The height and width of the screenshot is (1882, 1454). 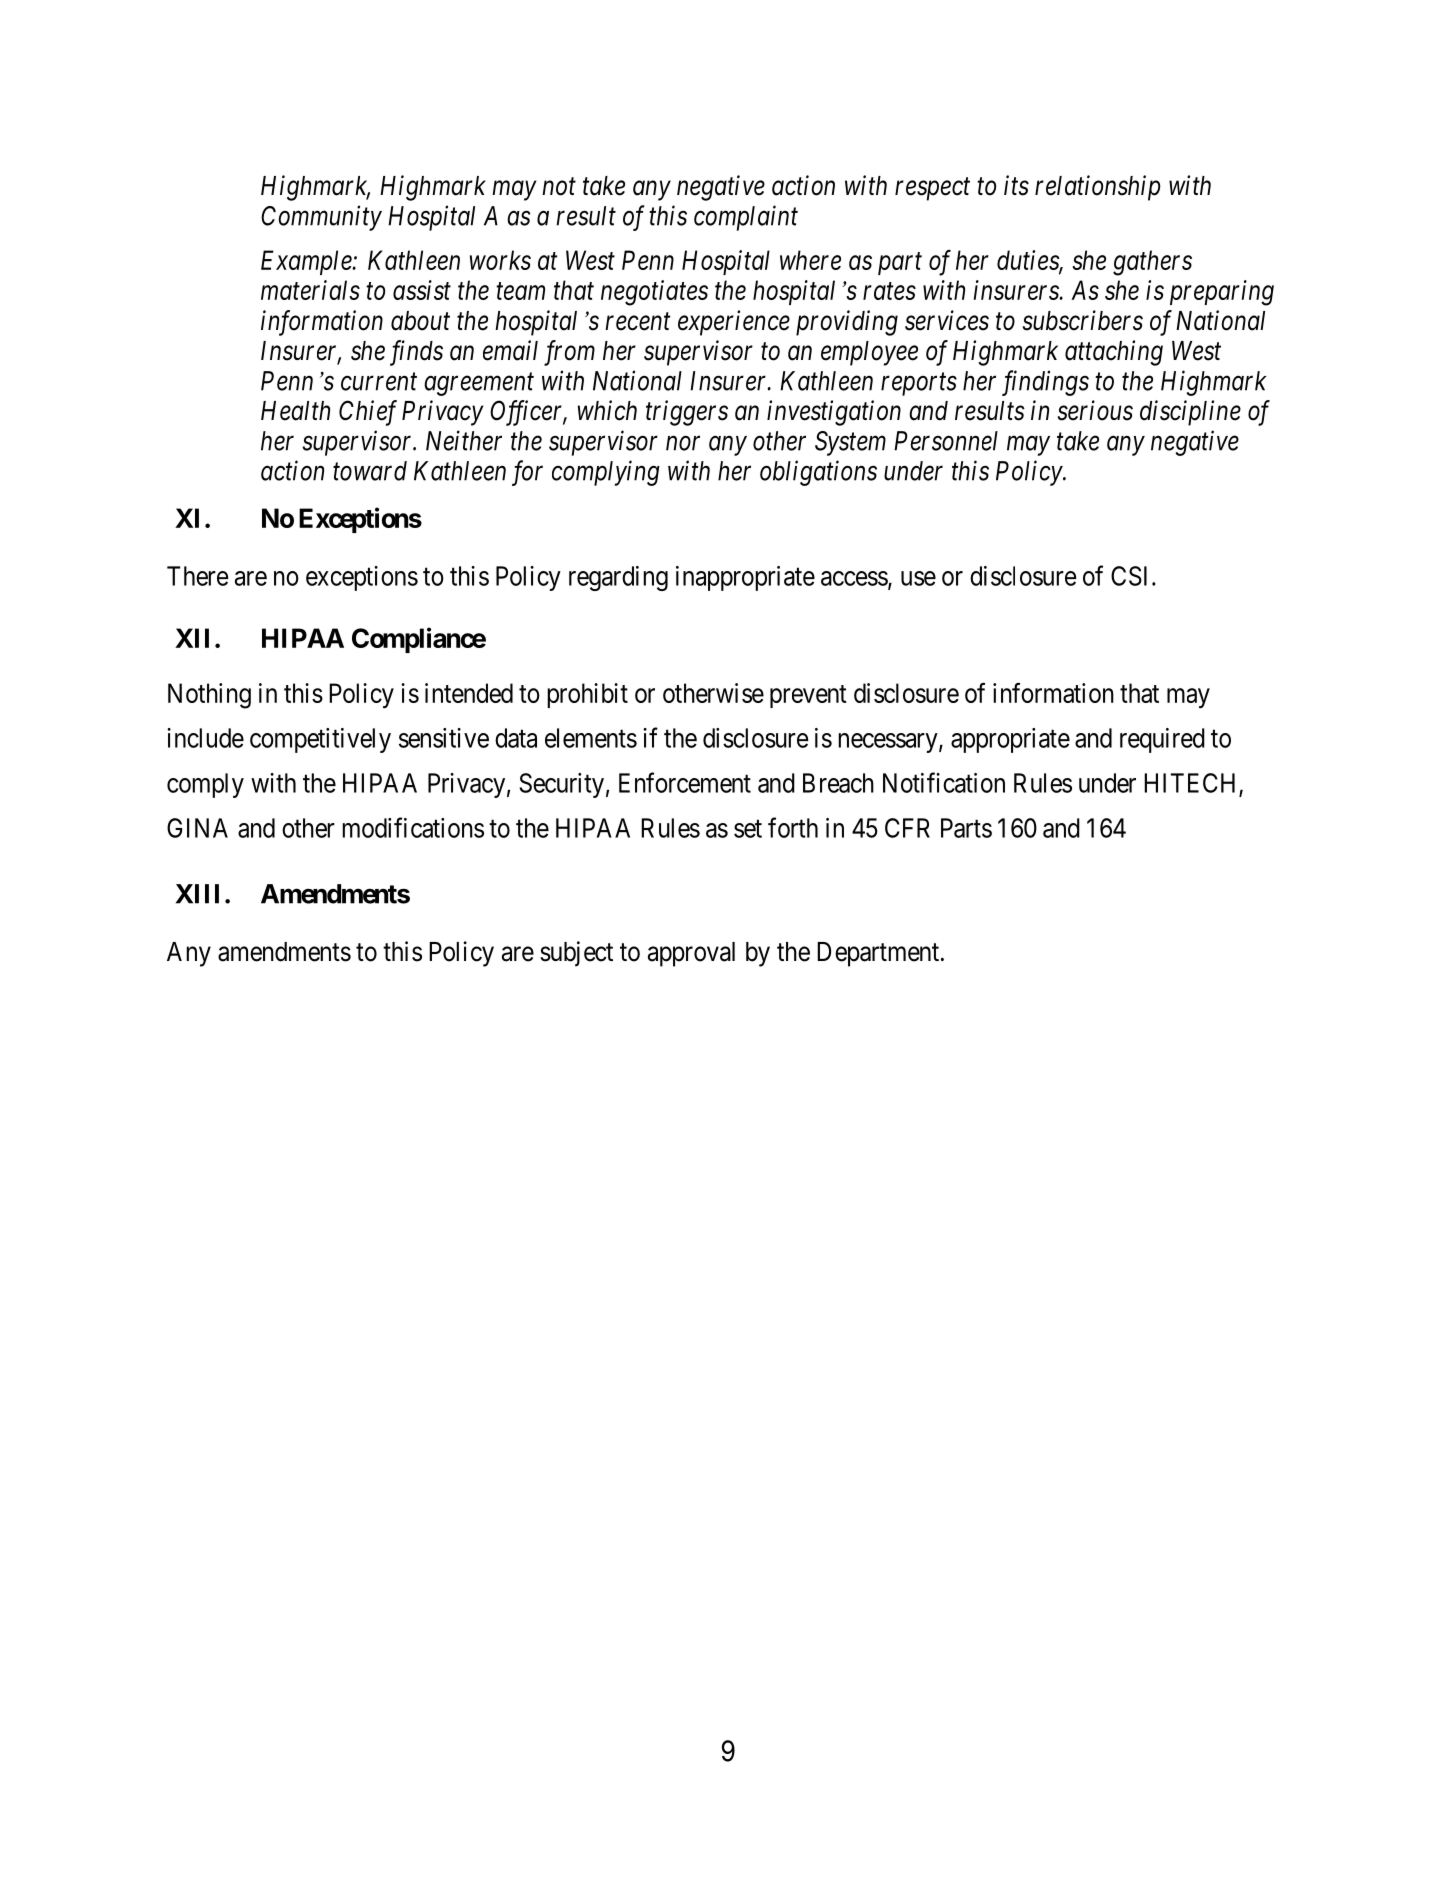 I want to click on required, so click(x=1162, y=740).
